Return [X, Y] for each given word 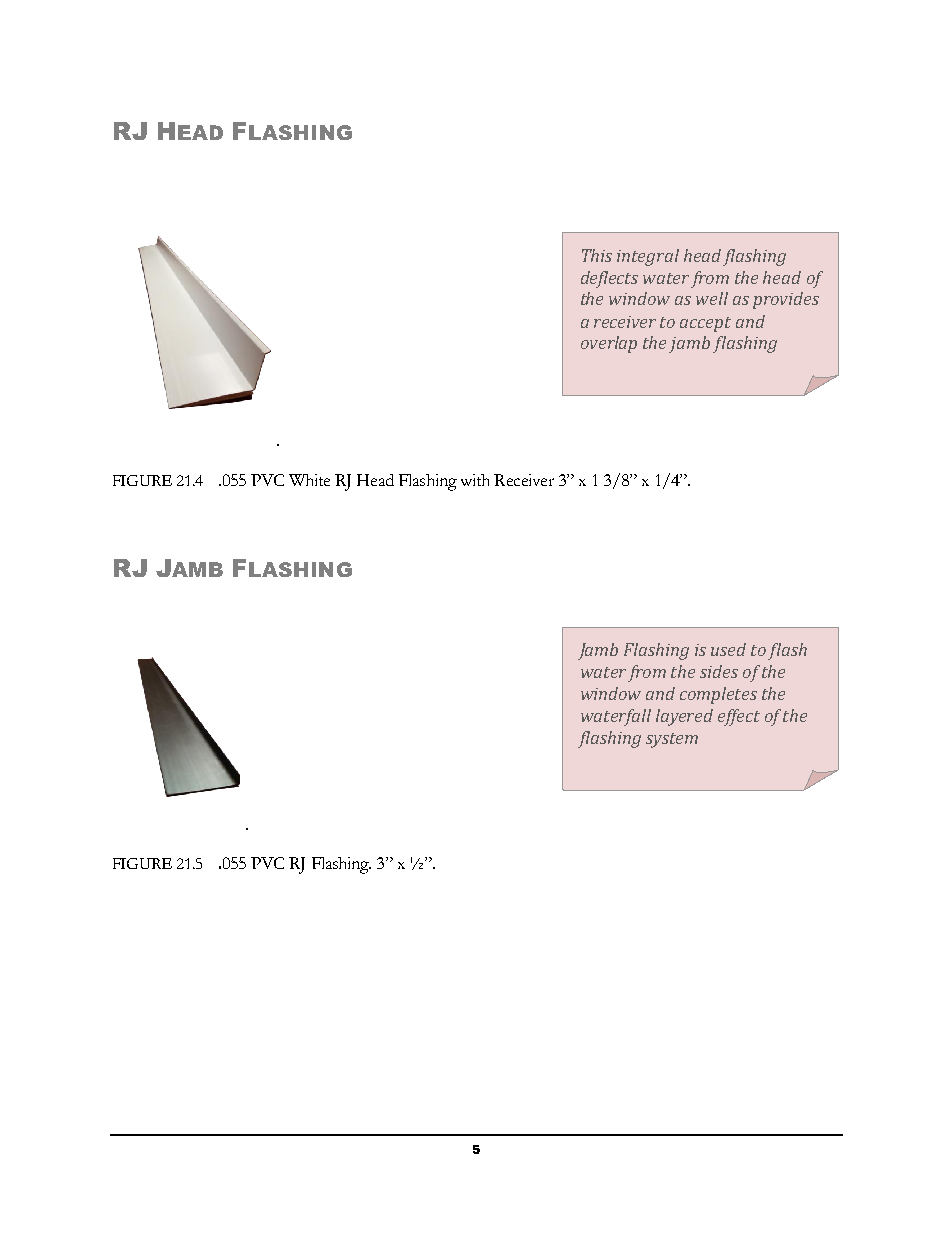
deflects [609, 279]
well [712, 298]
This [597, 255]
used [728, 649]
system [672, 740]
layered [684, 717]
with [475, 480]
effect [739, 717]
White [309, 480]
